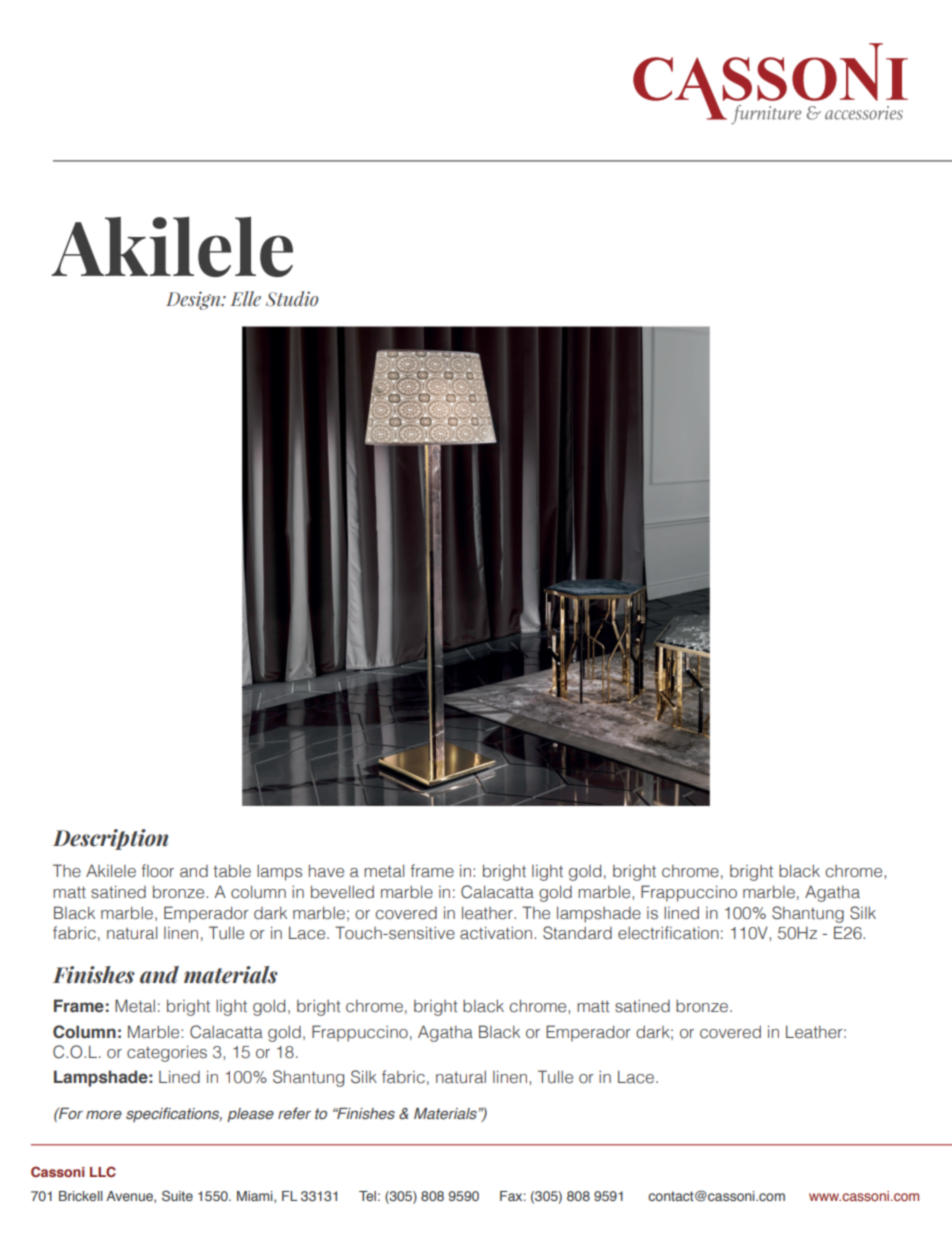  What do you see at coordinates (294, 1113) in the document?
I see `refer` at bounding box center [294, 1113].
